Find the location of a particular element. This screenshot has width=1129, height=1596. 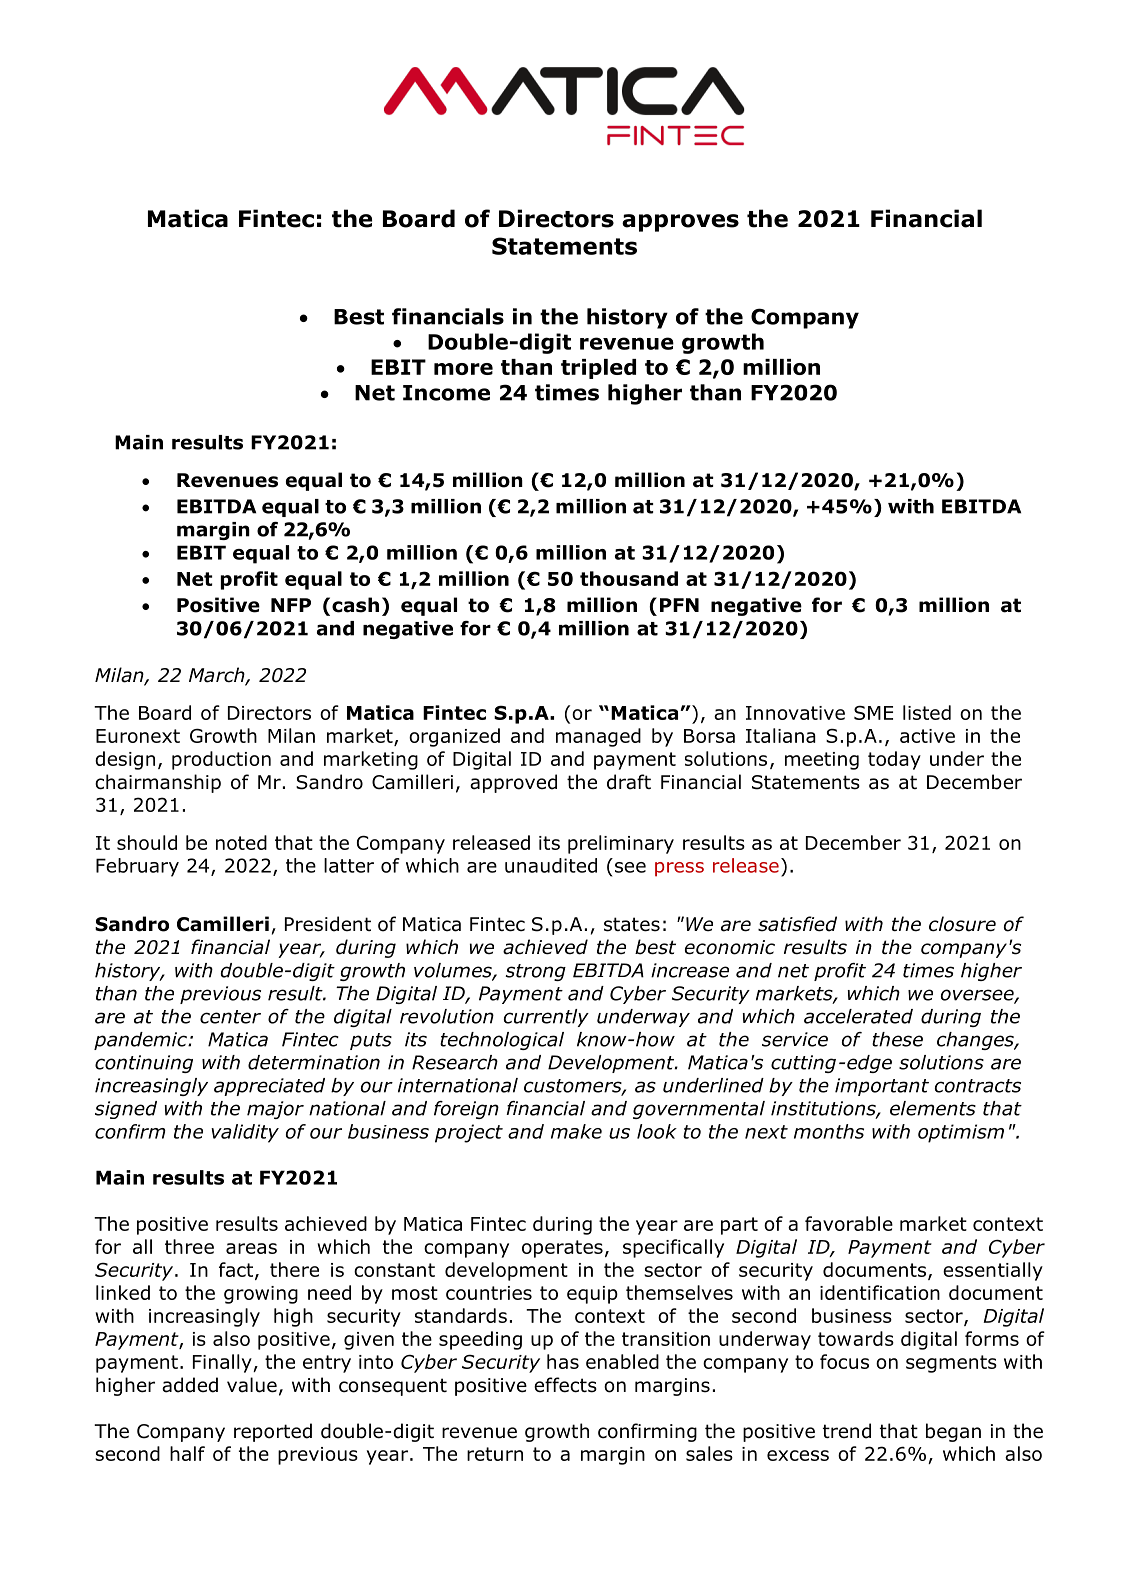

more is located at coordinates (463, 369).
